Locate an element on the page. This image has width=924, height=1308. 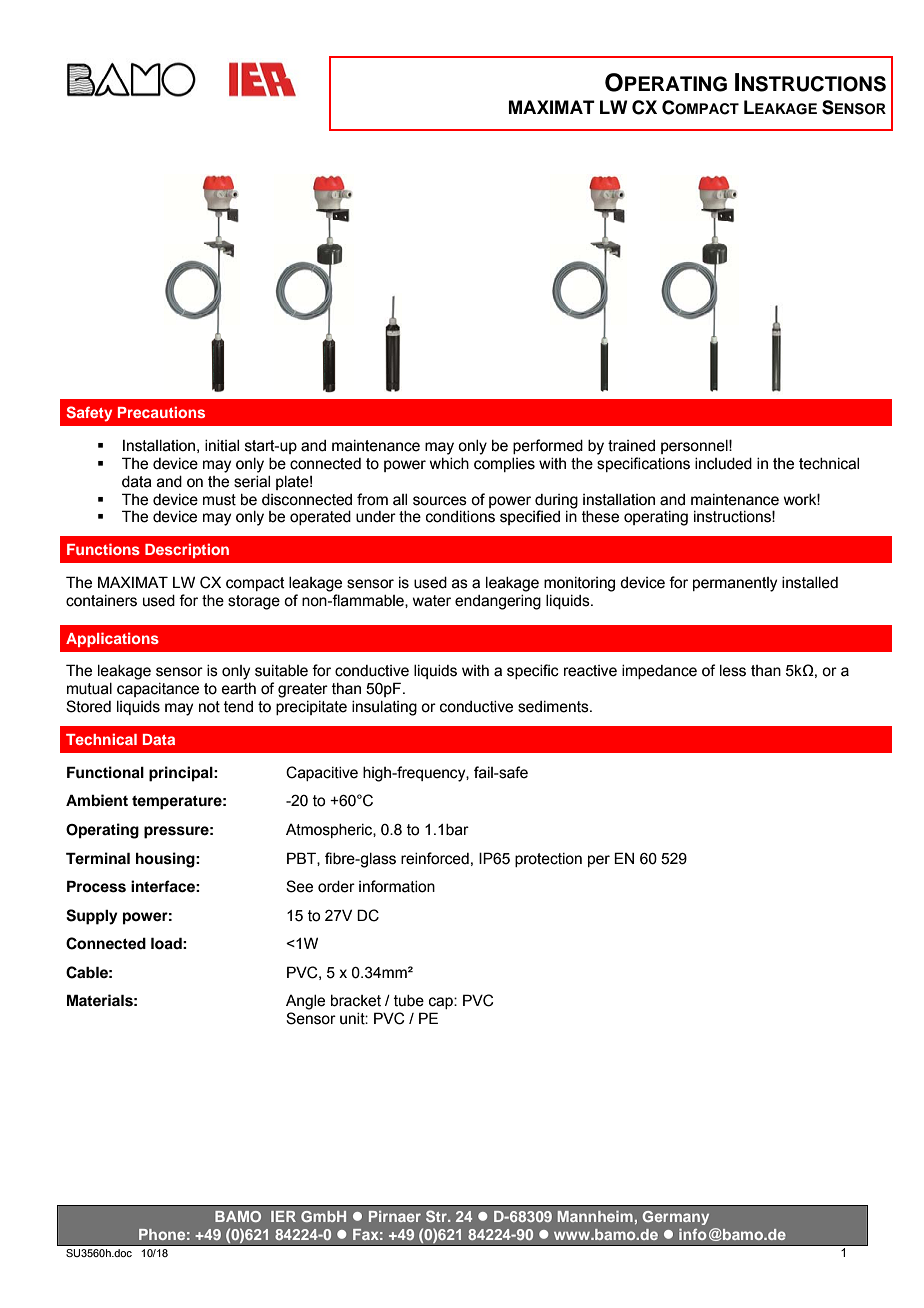
included is located at coordinates (723, 464).
